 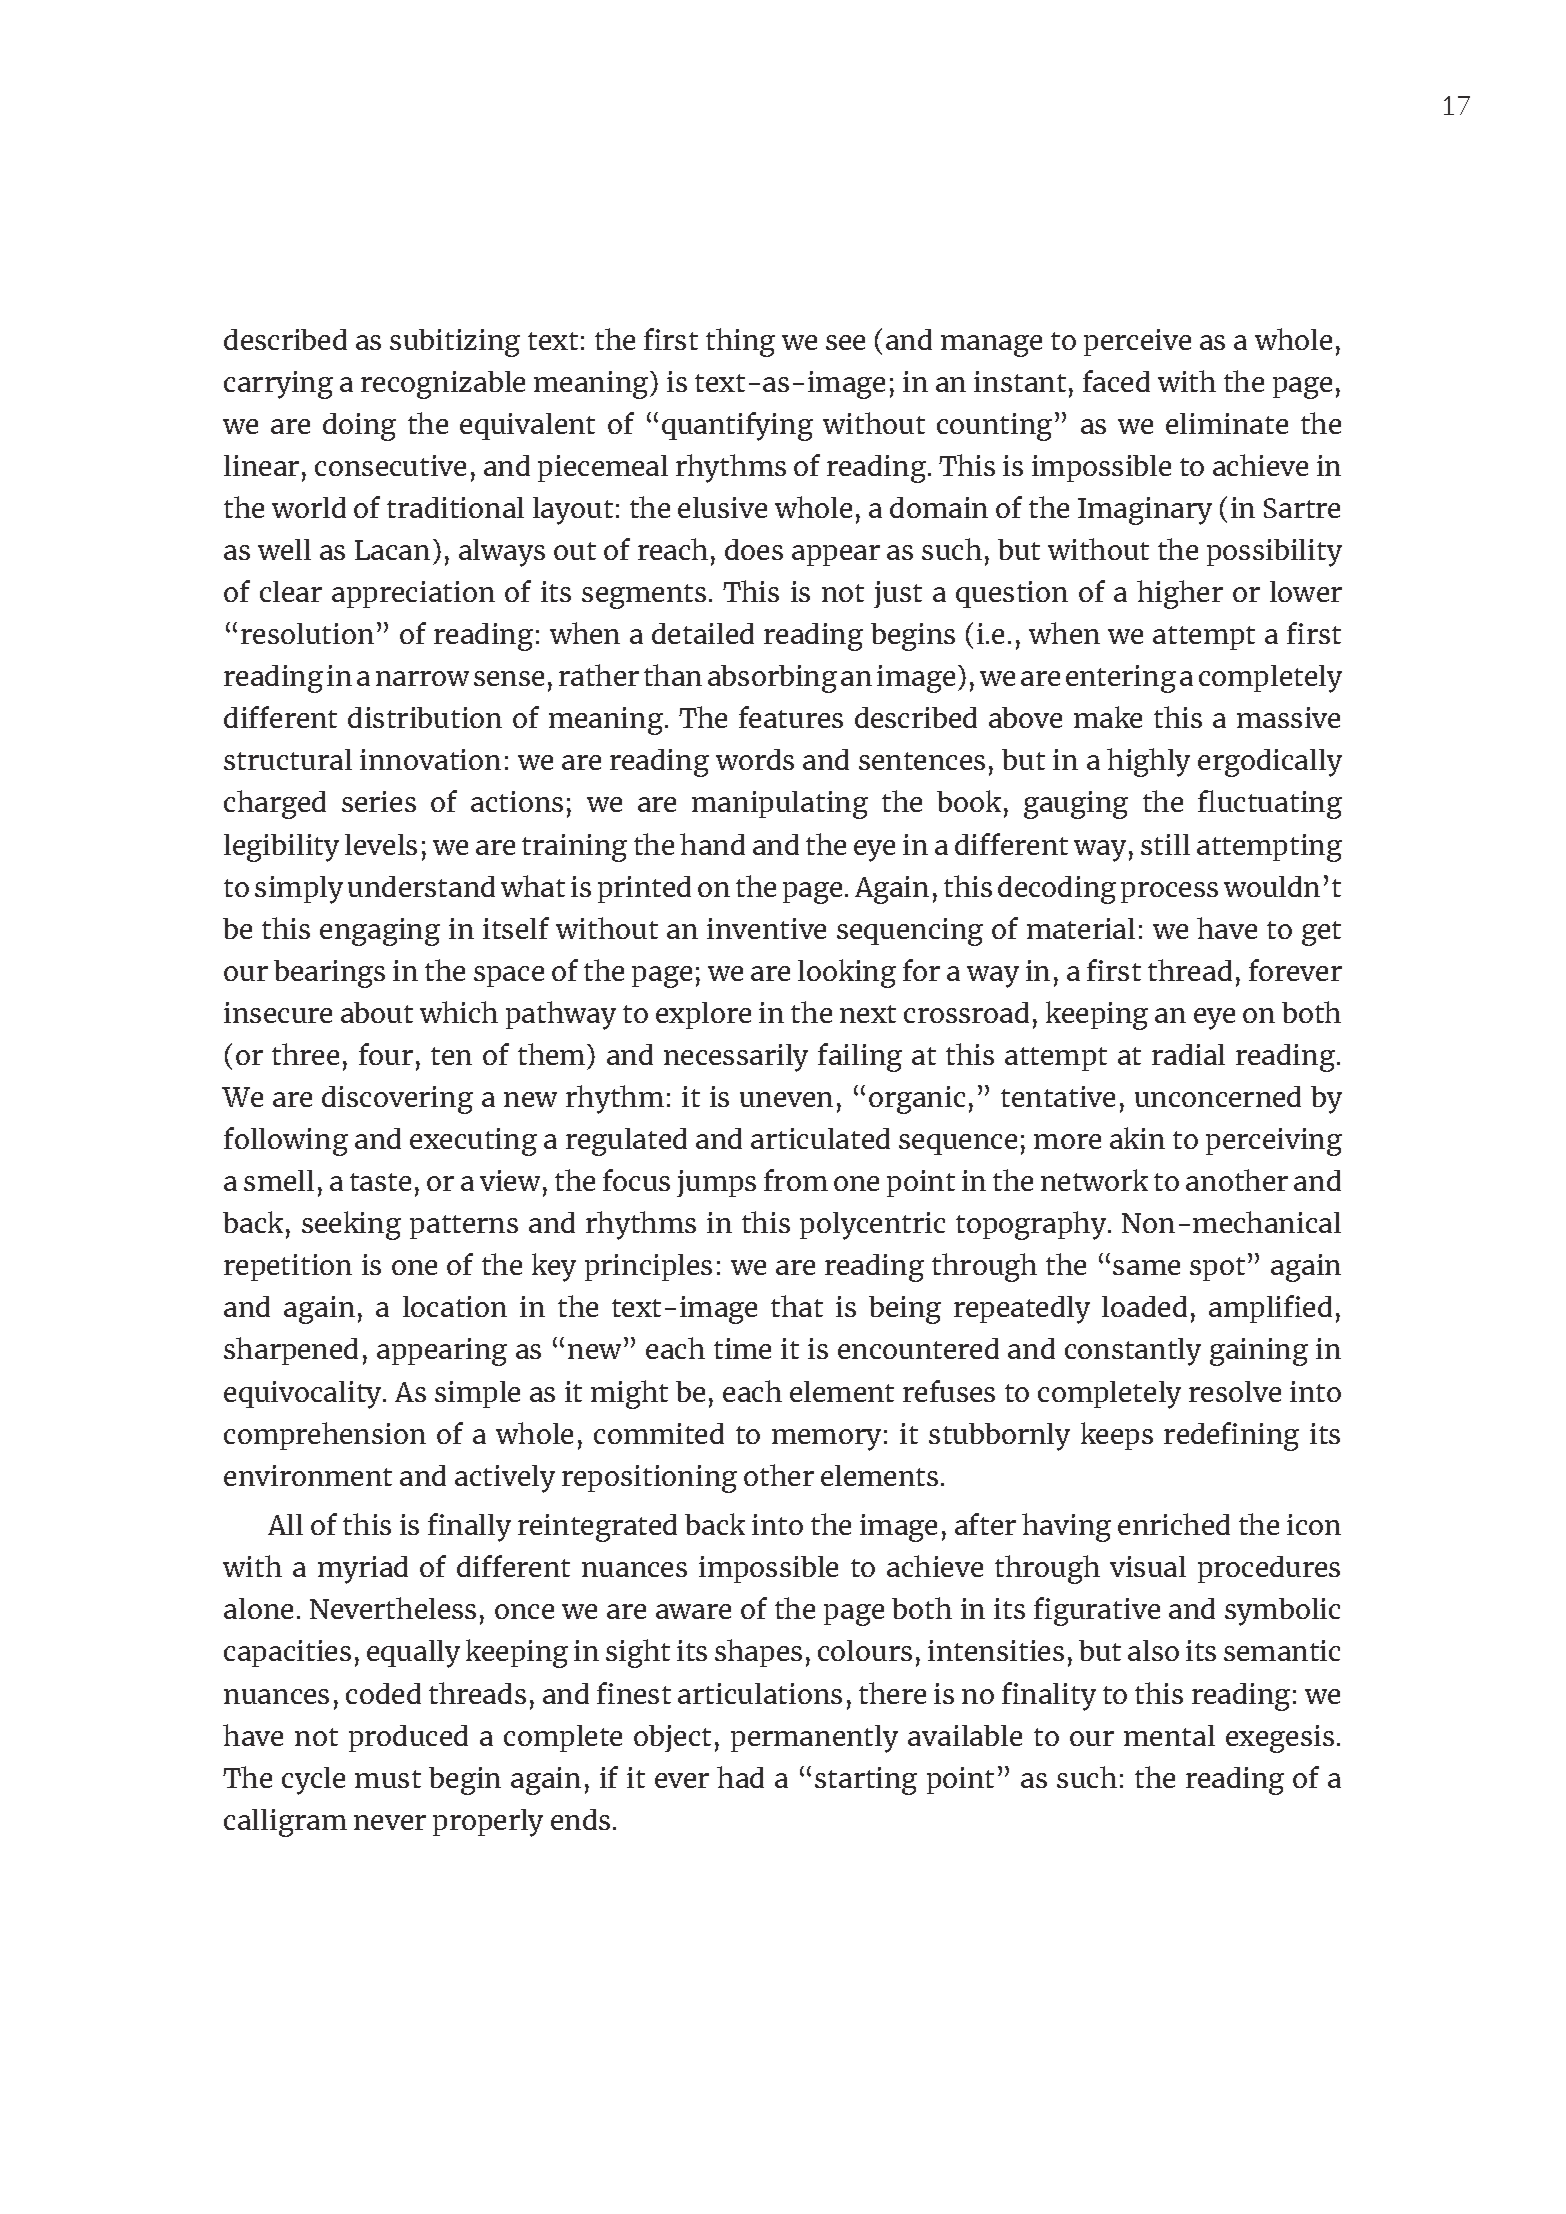 I want to click on must, so click(x=388, y=1779).
